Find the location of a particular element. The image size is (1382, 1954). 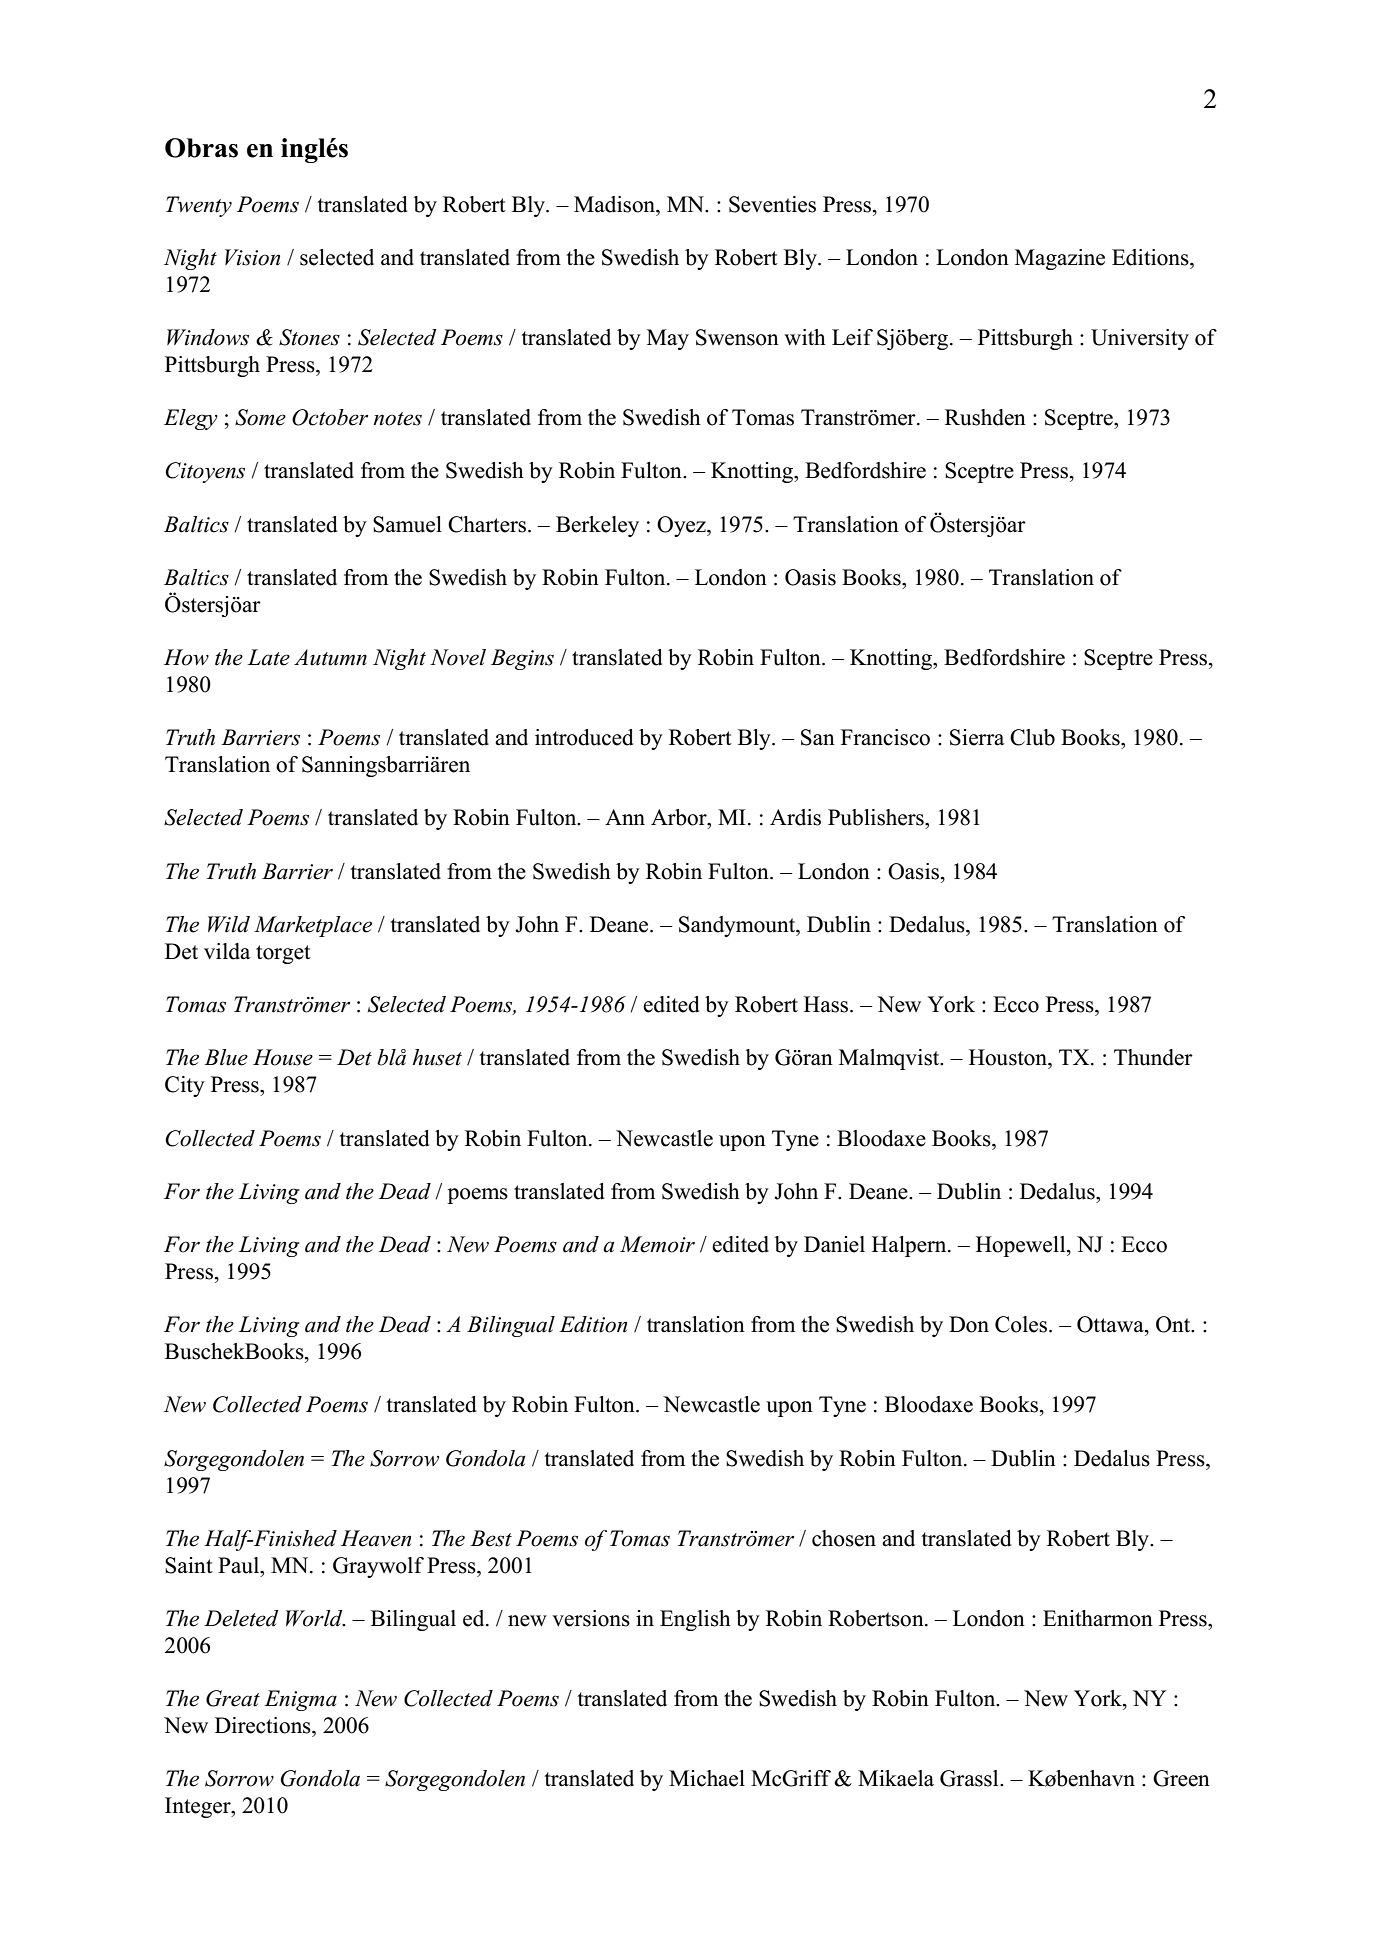

Marketplace is located at coordinates (313, 926).
